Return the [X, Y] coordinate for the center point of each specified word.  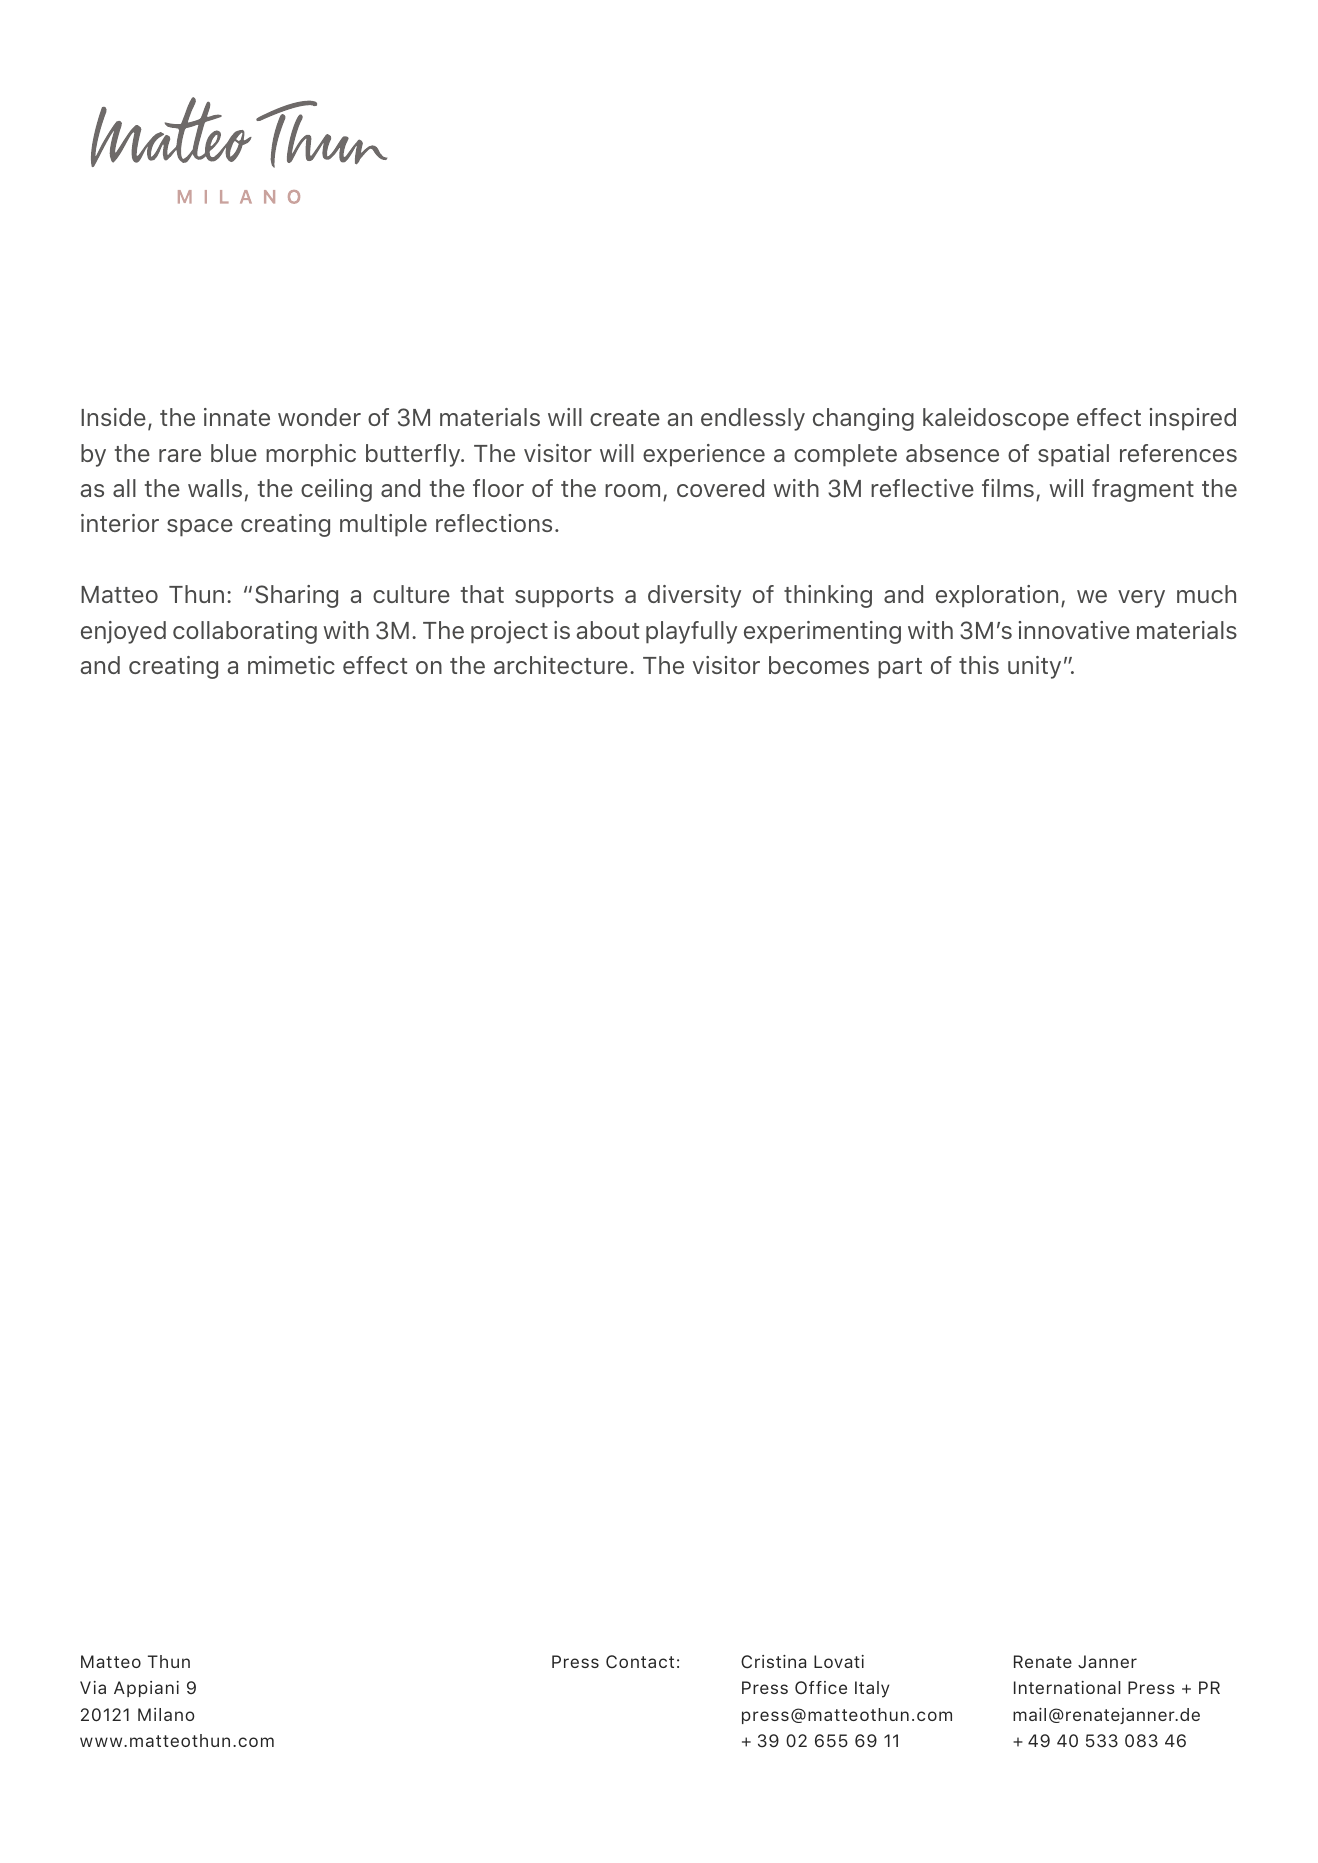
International [1067, 1687]
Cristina [773, 1662]
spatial [1073, 455]
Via [93, 1687]
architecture [561, 665]
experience [704, 455]
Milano [166, 1714]
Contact [640, 1662]
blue [234, 453]
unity [1034, 667]
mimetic [291, 665]
